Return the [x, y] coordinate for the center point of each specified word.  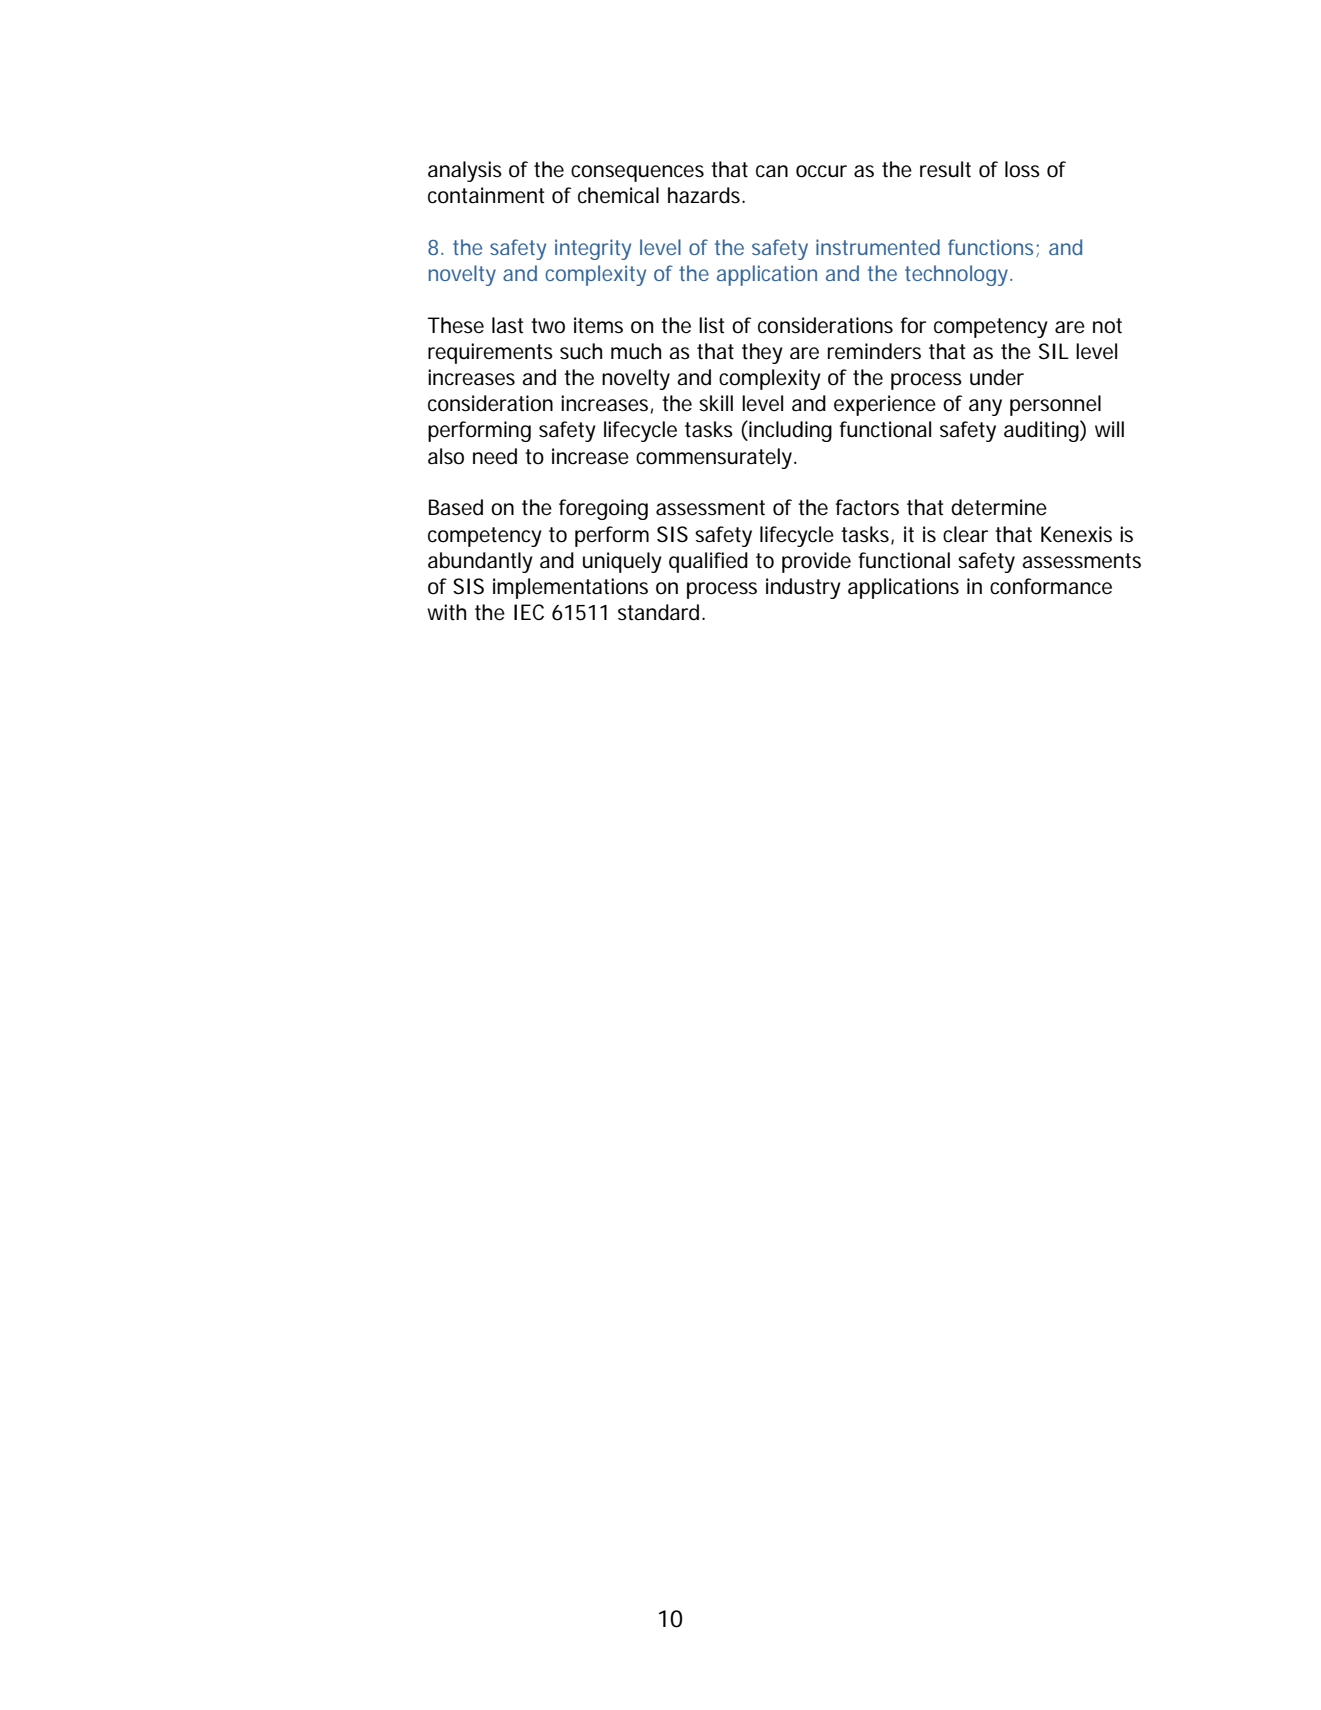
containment [486, 195]
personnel [1055, 405]
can [772, 171]
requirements [490, 353]
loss [1022, 169]
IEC [529, 612]
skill [716, 403]
